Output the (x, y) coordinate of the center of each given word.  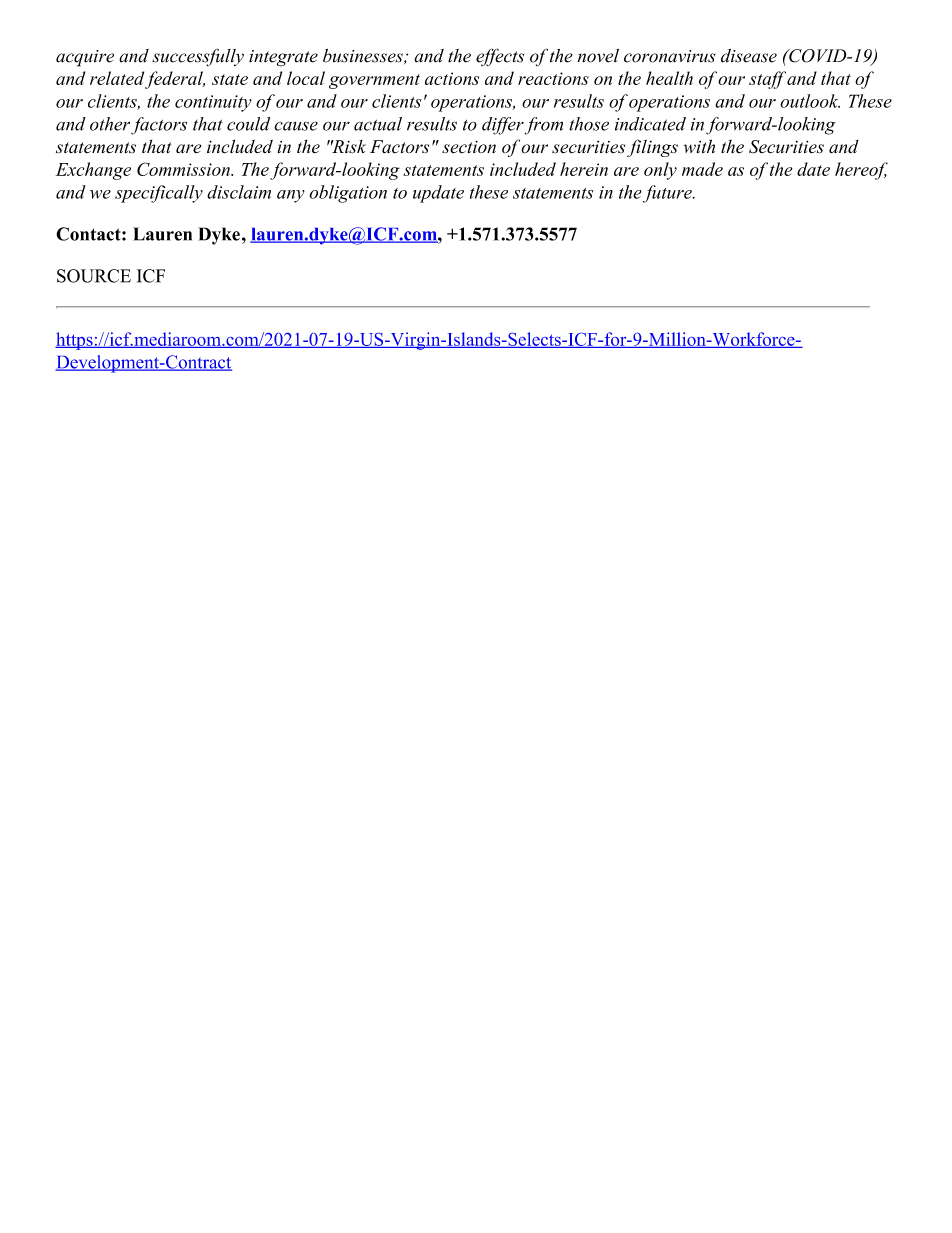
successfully (198, 57)
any (291, 196)
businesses (364, 56)
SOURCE (94, 276)
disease (749, 56)
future (668, 194)
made (702, 169)
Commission (184, 169)
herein (584, 169)
